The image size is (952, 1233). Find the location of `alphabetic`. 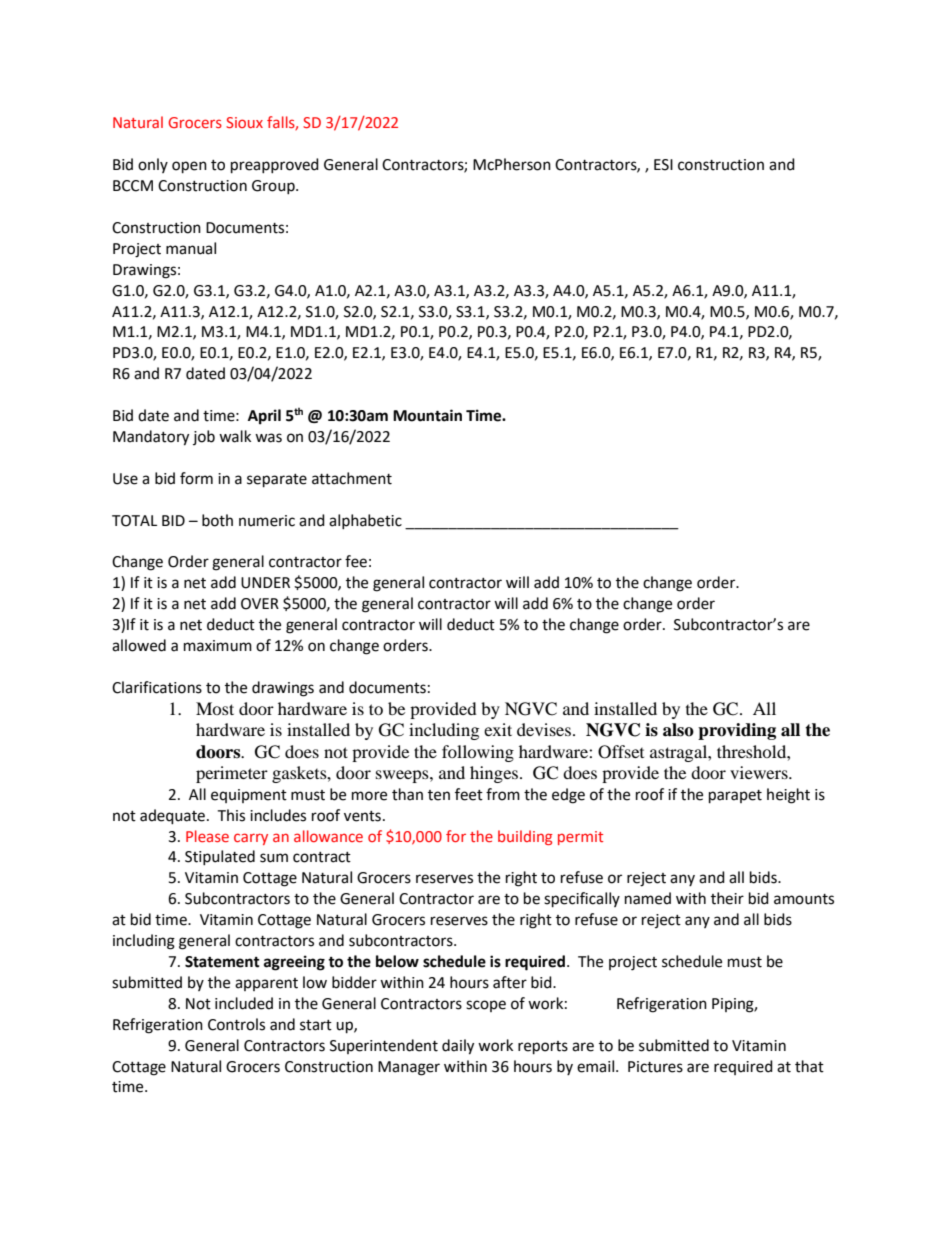

alphabetic is located at coordinates (365, 521).
